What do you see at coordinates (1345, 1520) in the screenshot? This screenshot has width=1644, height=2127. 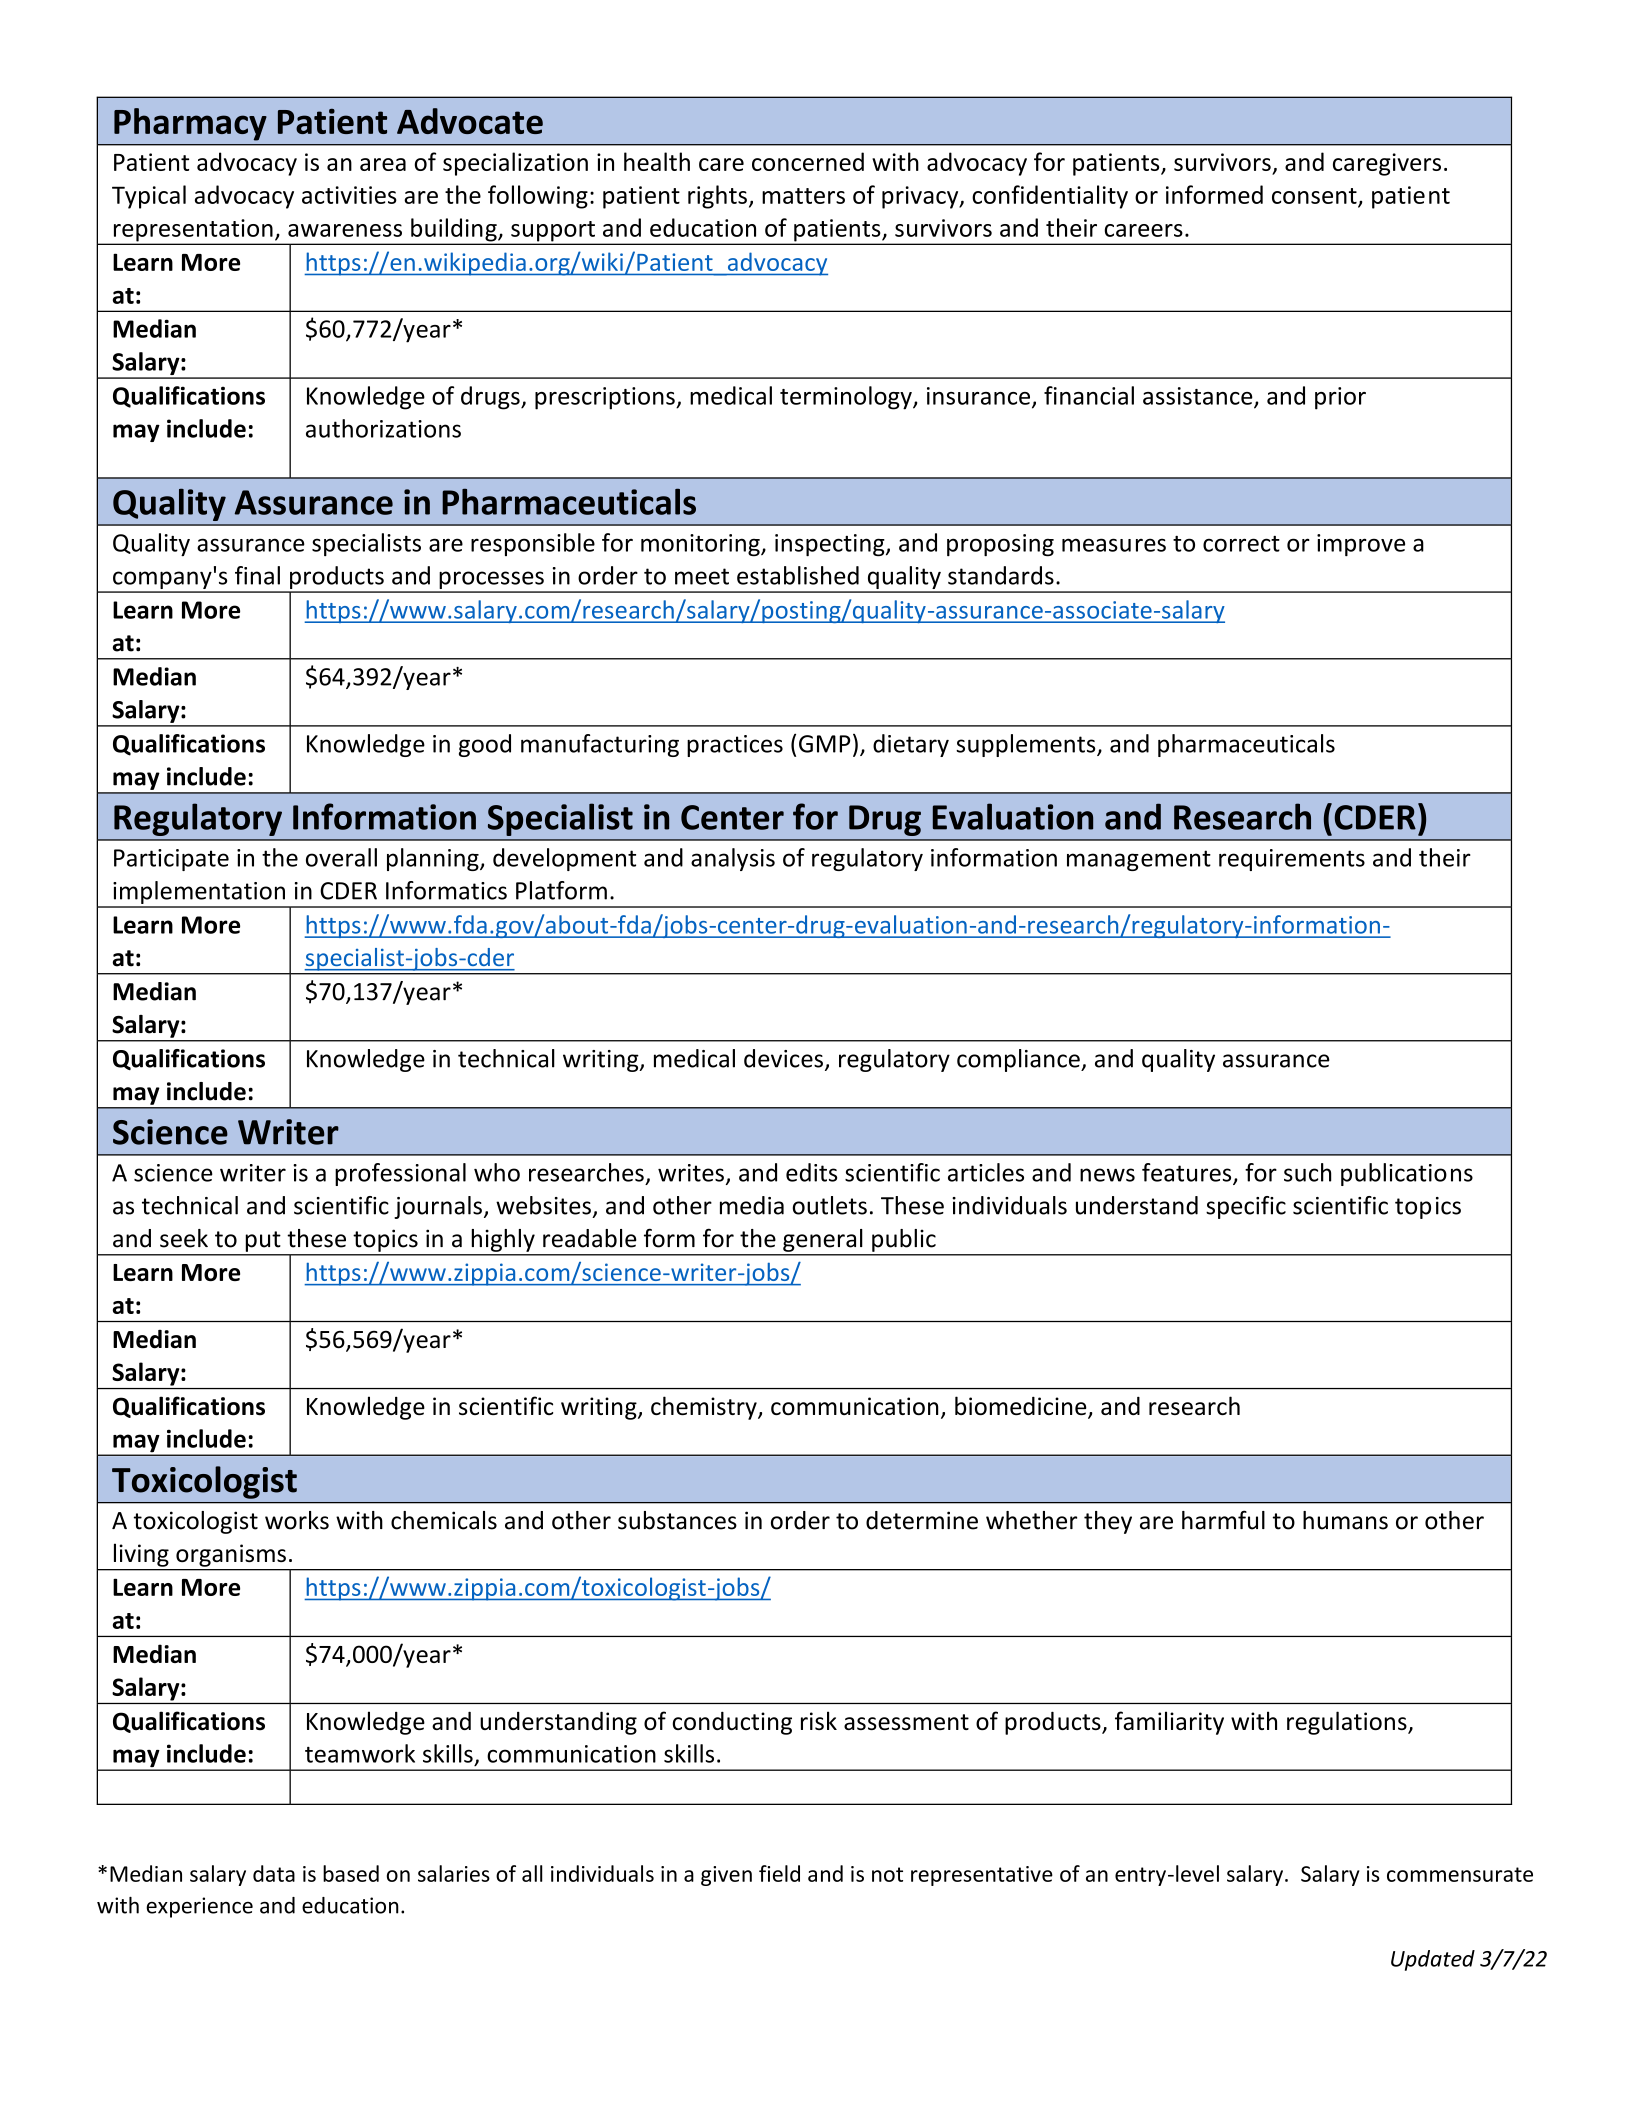 I see `humans` at bounding box center [1345, 1520].
